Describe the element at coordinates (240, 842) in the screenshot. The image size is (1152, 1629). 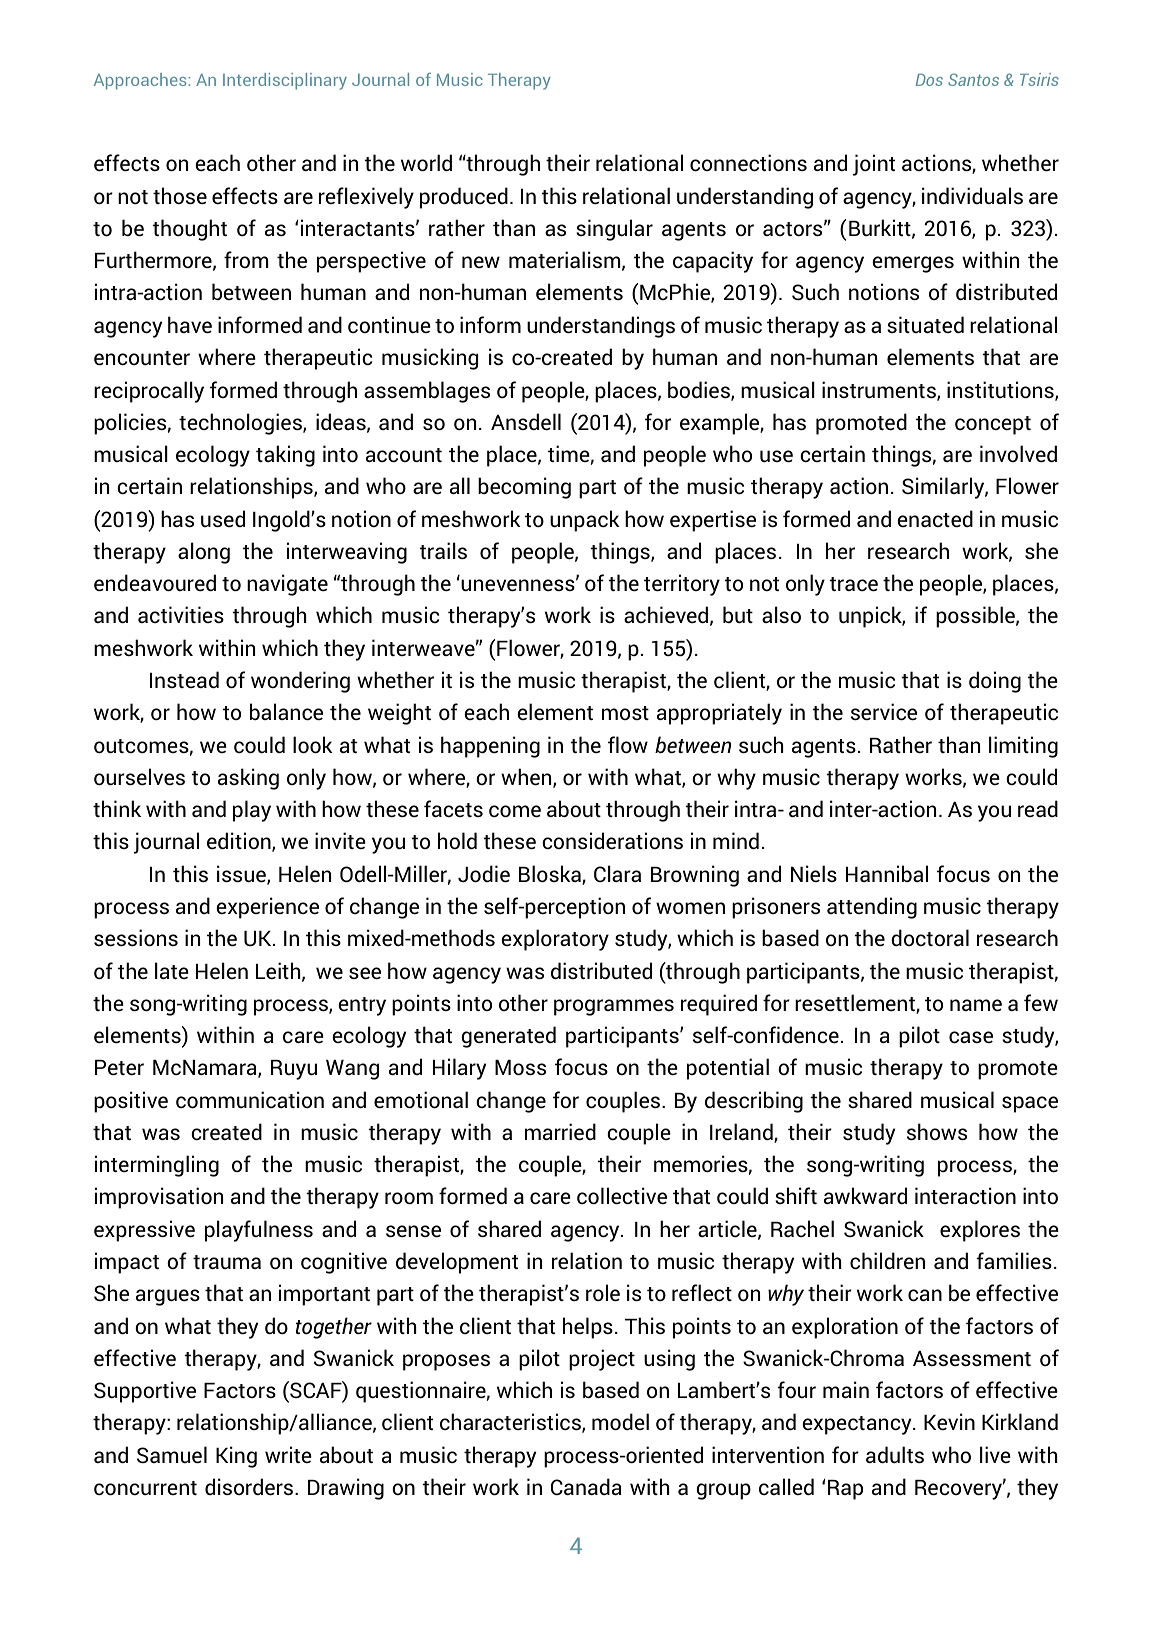
I see `edition` at that location.
